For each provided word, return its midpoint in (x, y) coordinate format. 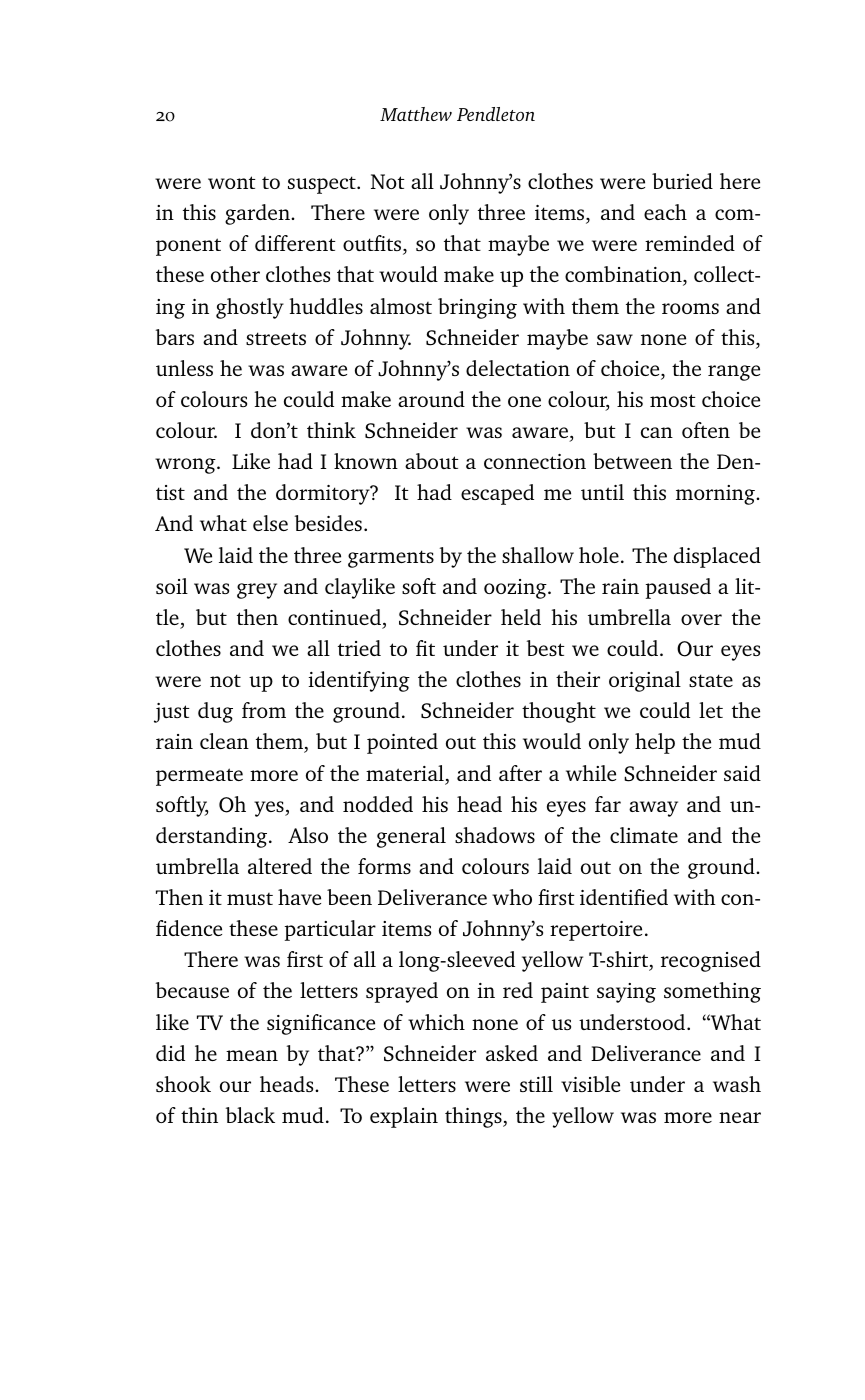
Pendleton (496, 114)
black (250, 1115)
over (701, 619)
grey (257, 591)
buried (682, 181)
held (521, 617)
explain (404, 1117)
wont (232, 182)
